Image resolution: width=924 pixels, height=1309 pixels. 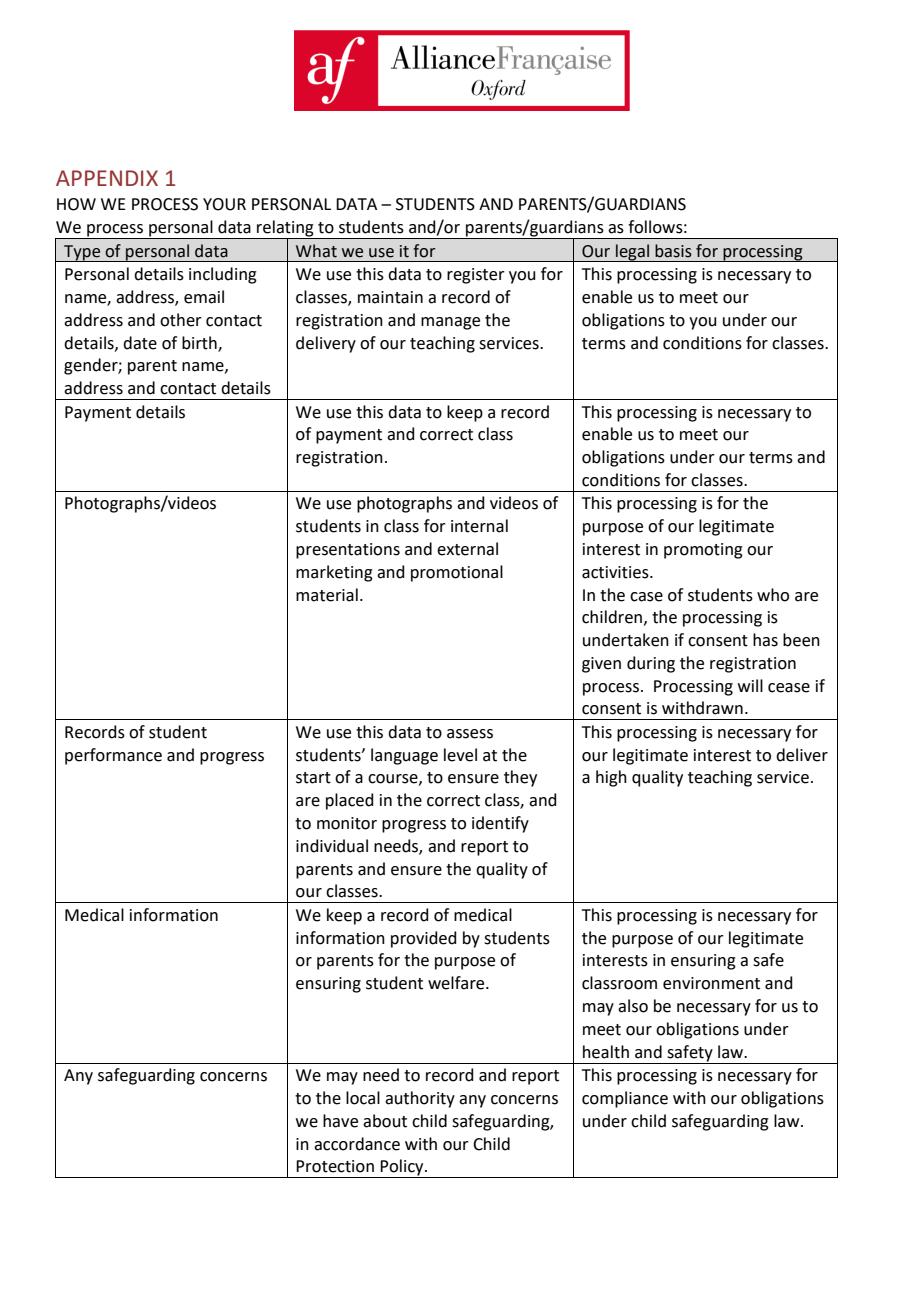 I want to click on will, so click(x=750, y=685).
